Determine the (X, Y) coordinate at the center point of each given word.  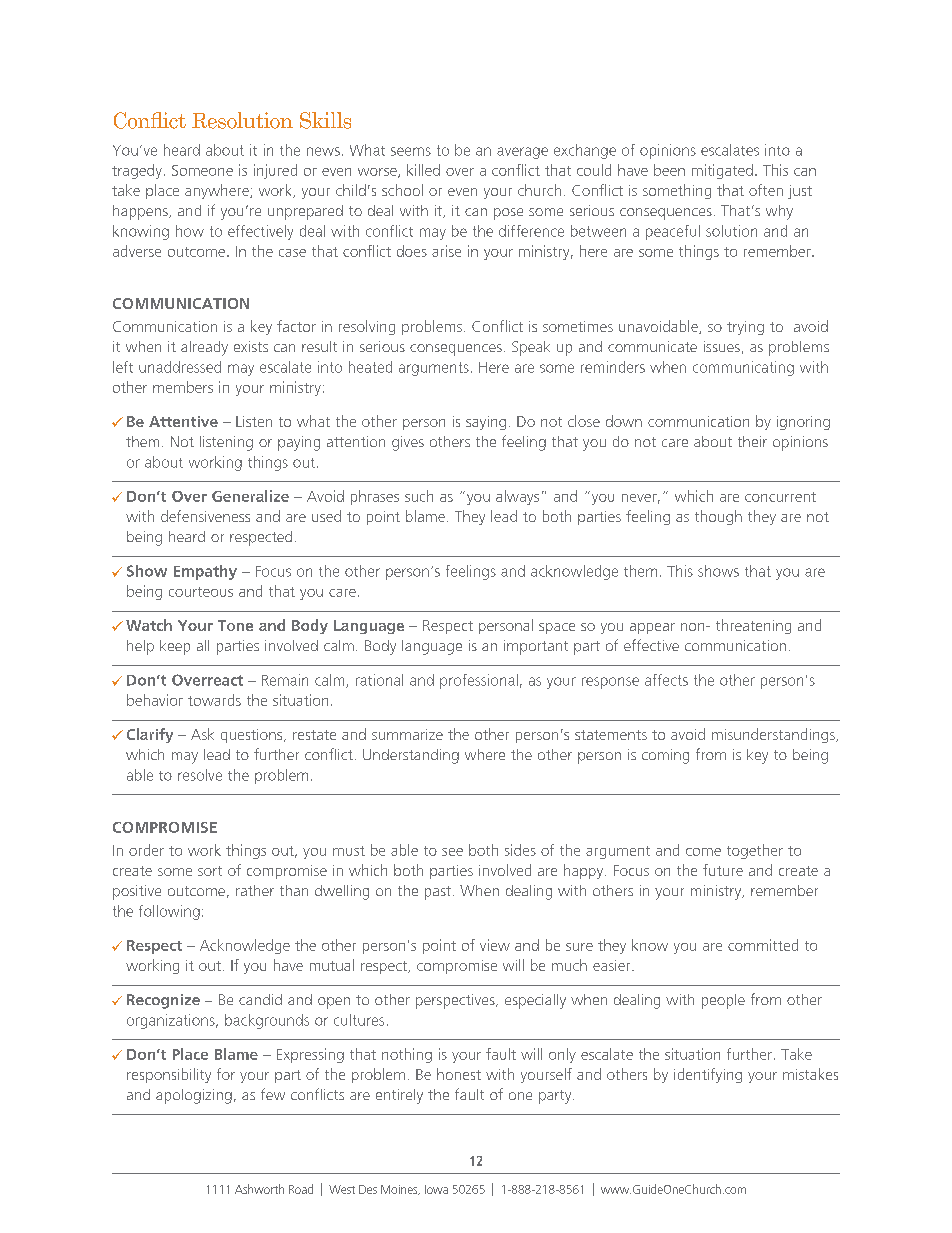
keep (175, 647)
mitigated (722, 171)
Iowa (436, 1189)
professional (479, 681)
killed (423, 170)
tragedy (137, 171)
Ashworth (259, 1189)
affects (666, 680)
